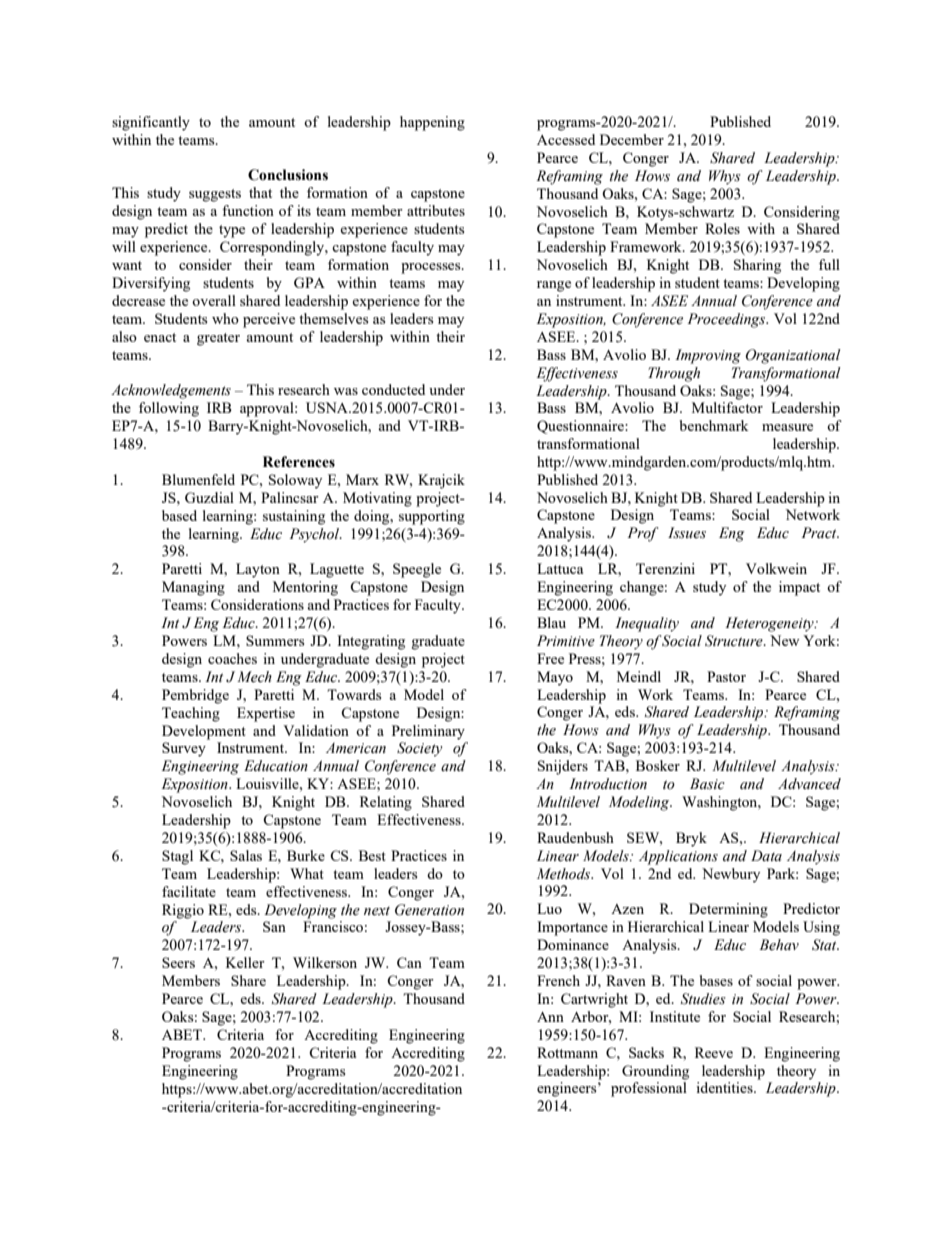 The image size is (952, 1233). What do you see at coordinates (554, 286) in the document?
I see `range` at bounding box center [554, 286].
